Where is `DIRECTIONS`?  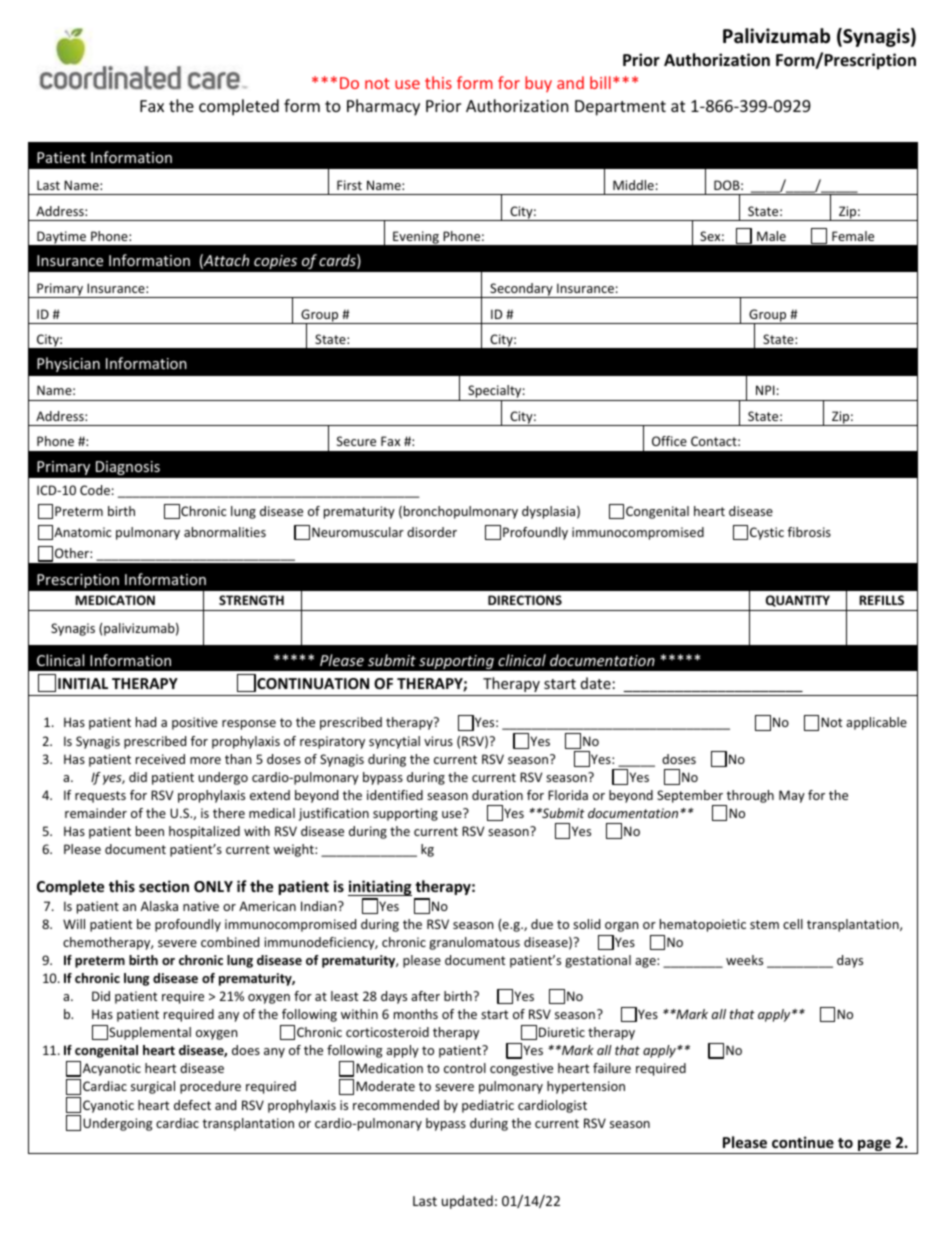 DIRECTIONS is located at coordinates (525, 600).
